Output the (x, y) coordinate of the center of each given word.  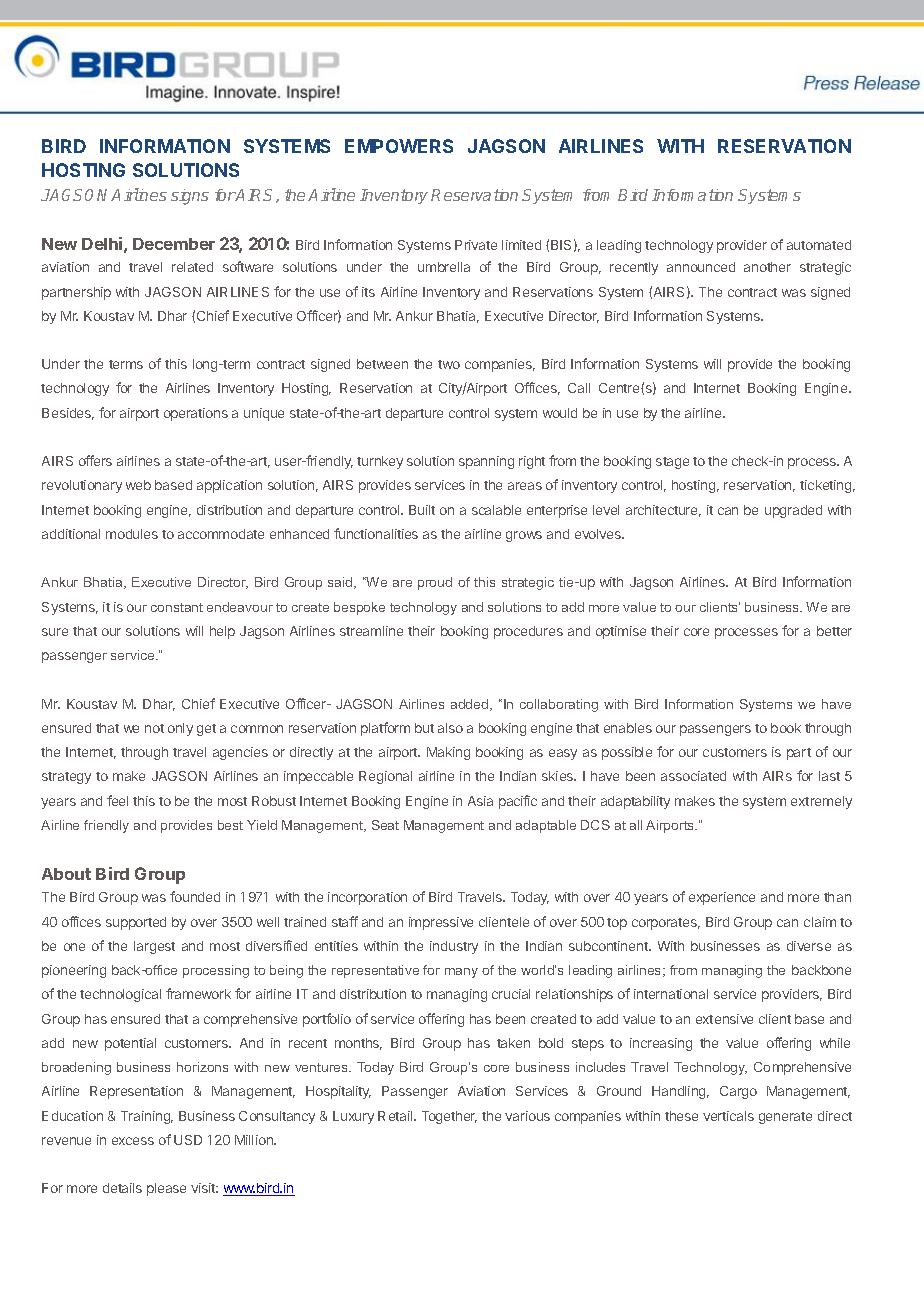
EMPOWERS (399, 146)
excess (133, 1141)
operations (196, 414)
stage (672, 463)
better (834, 631)
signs (190, 197)
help (222, 632)
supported (136, 923)
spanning (486, 462)
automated (819, 245)
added (471, 705)
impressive (441, 923)
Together (449, 1117)
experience (722, 898)
